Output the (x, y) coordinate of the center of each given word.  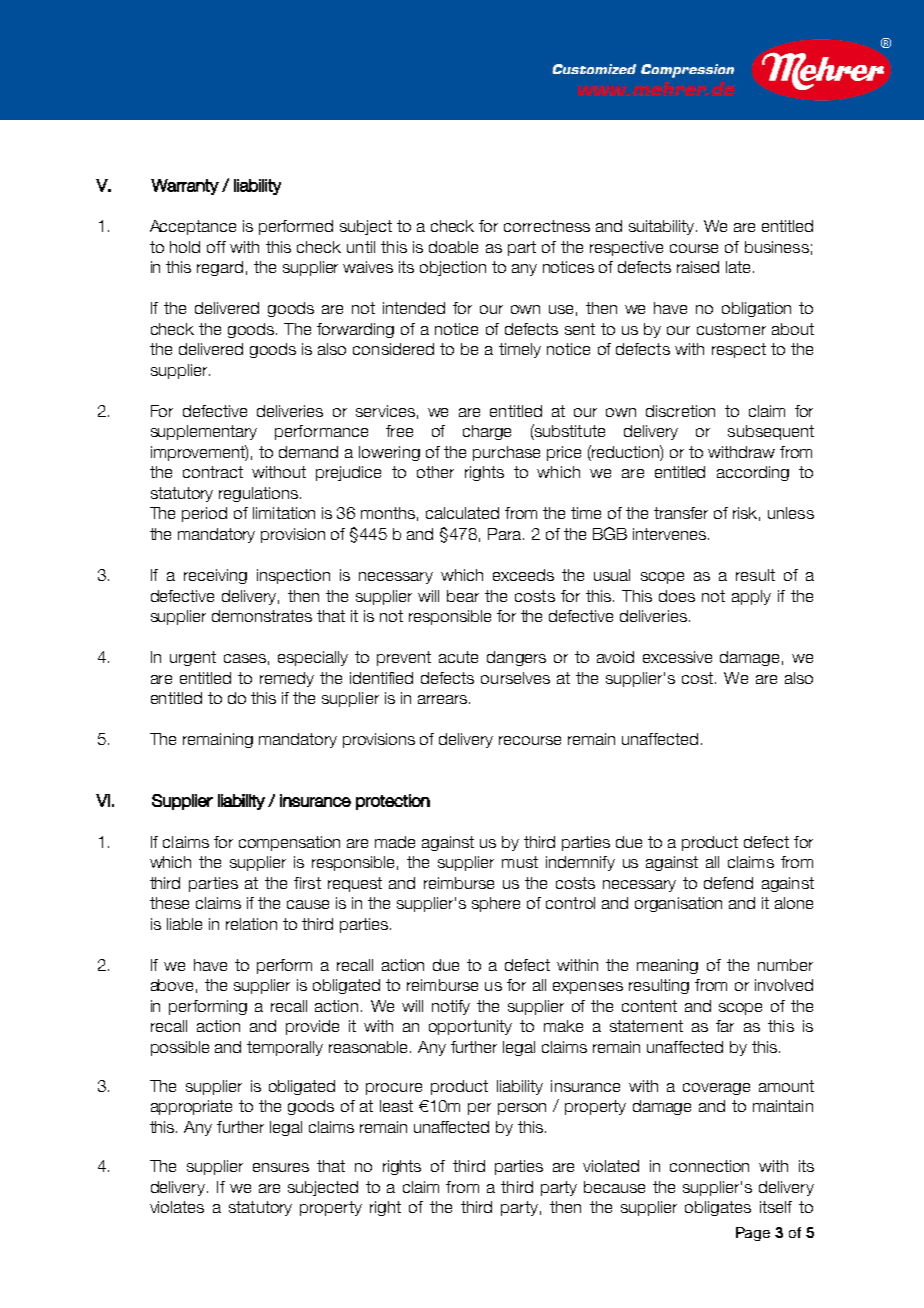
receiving (215, 576)
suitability (663, 227)
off (216, 247)
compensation (289, 843)
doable (453, 247)
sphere (496, 904)
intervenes (669, 534)
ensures (281, 1167)
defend (728, 883)
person (522, 1109)
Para (506, 534)
